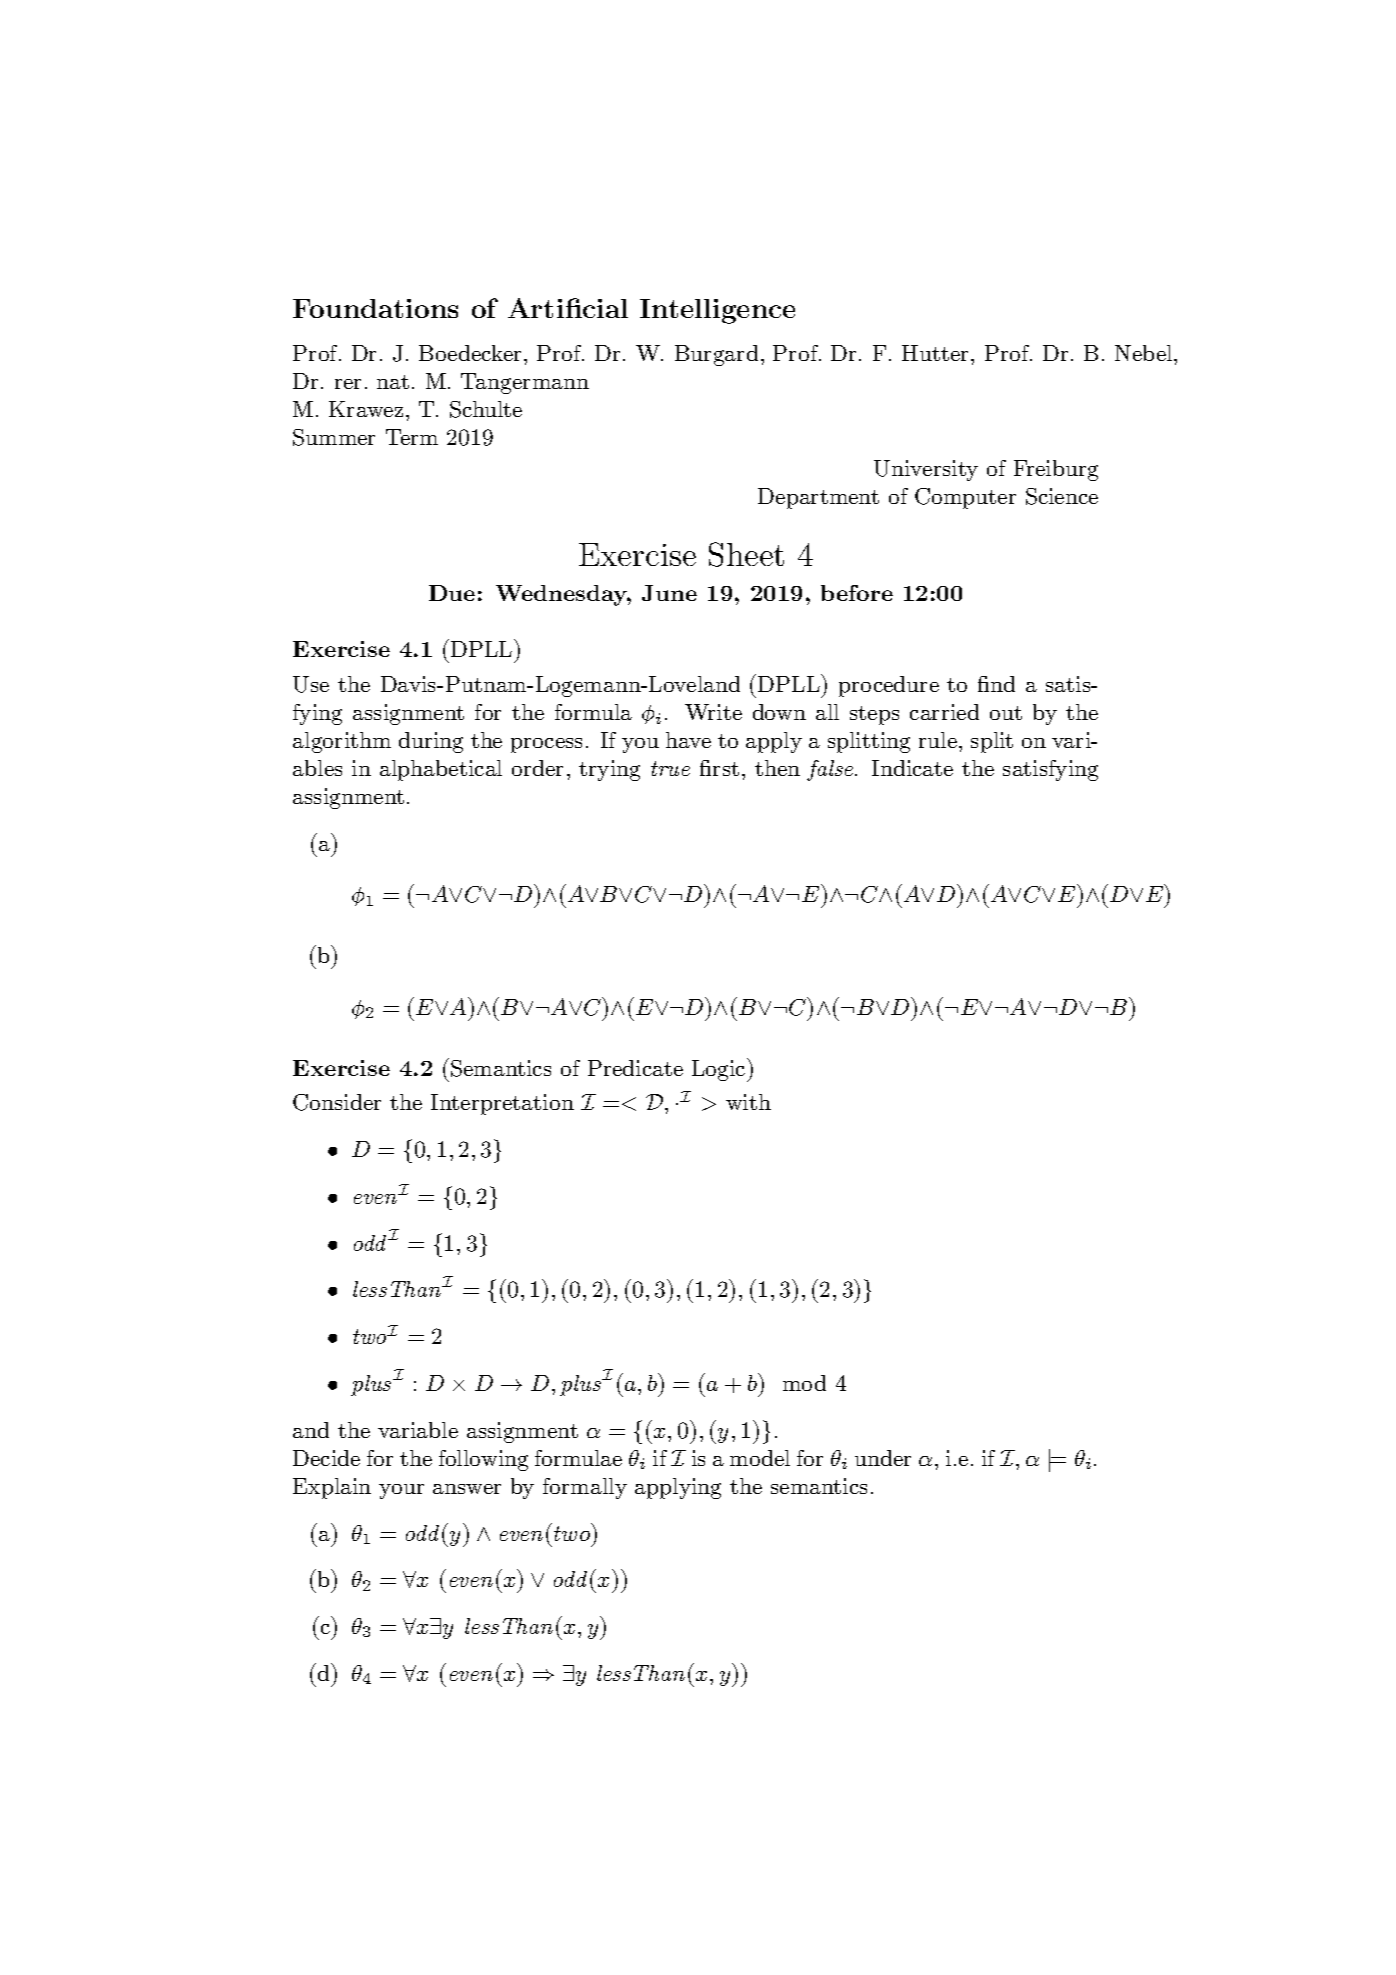 The width and height of the image is (1396, 1975). What do you see at coordinates (393, 382) in the image?
I see `nat` at bounding box center [393, 382].
